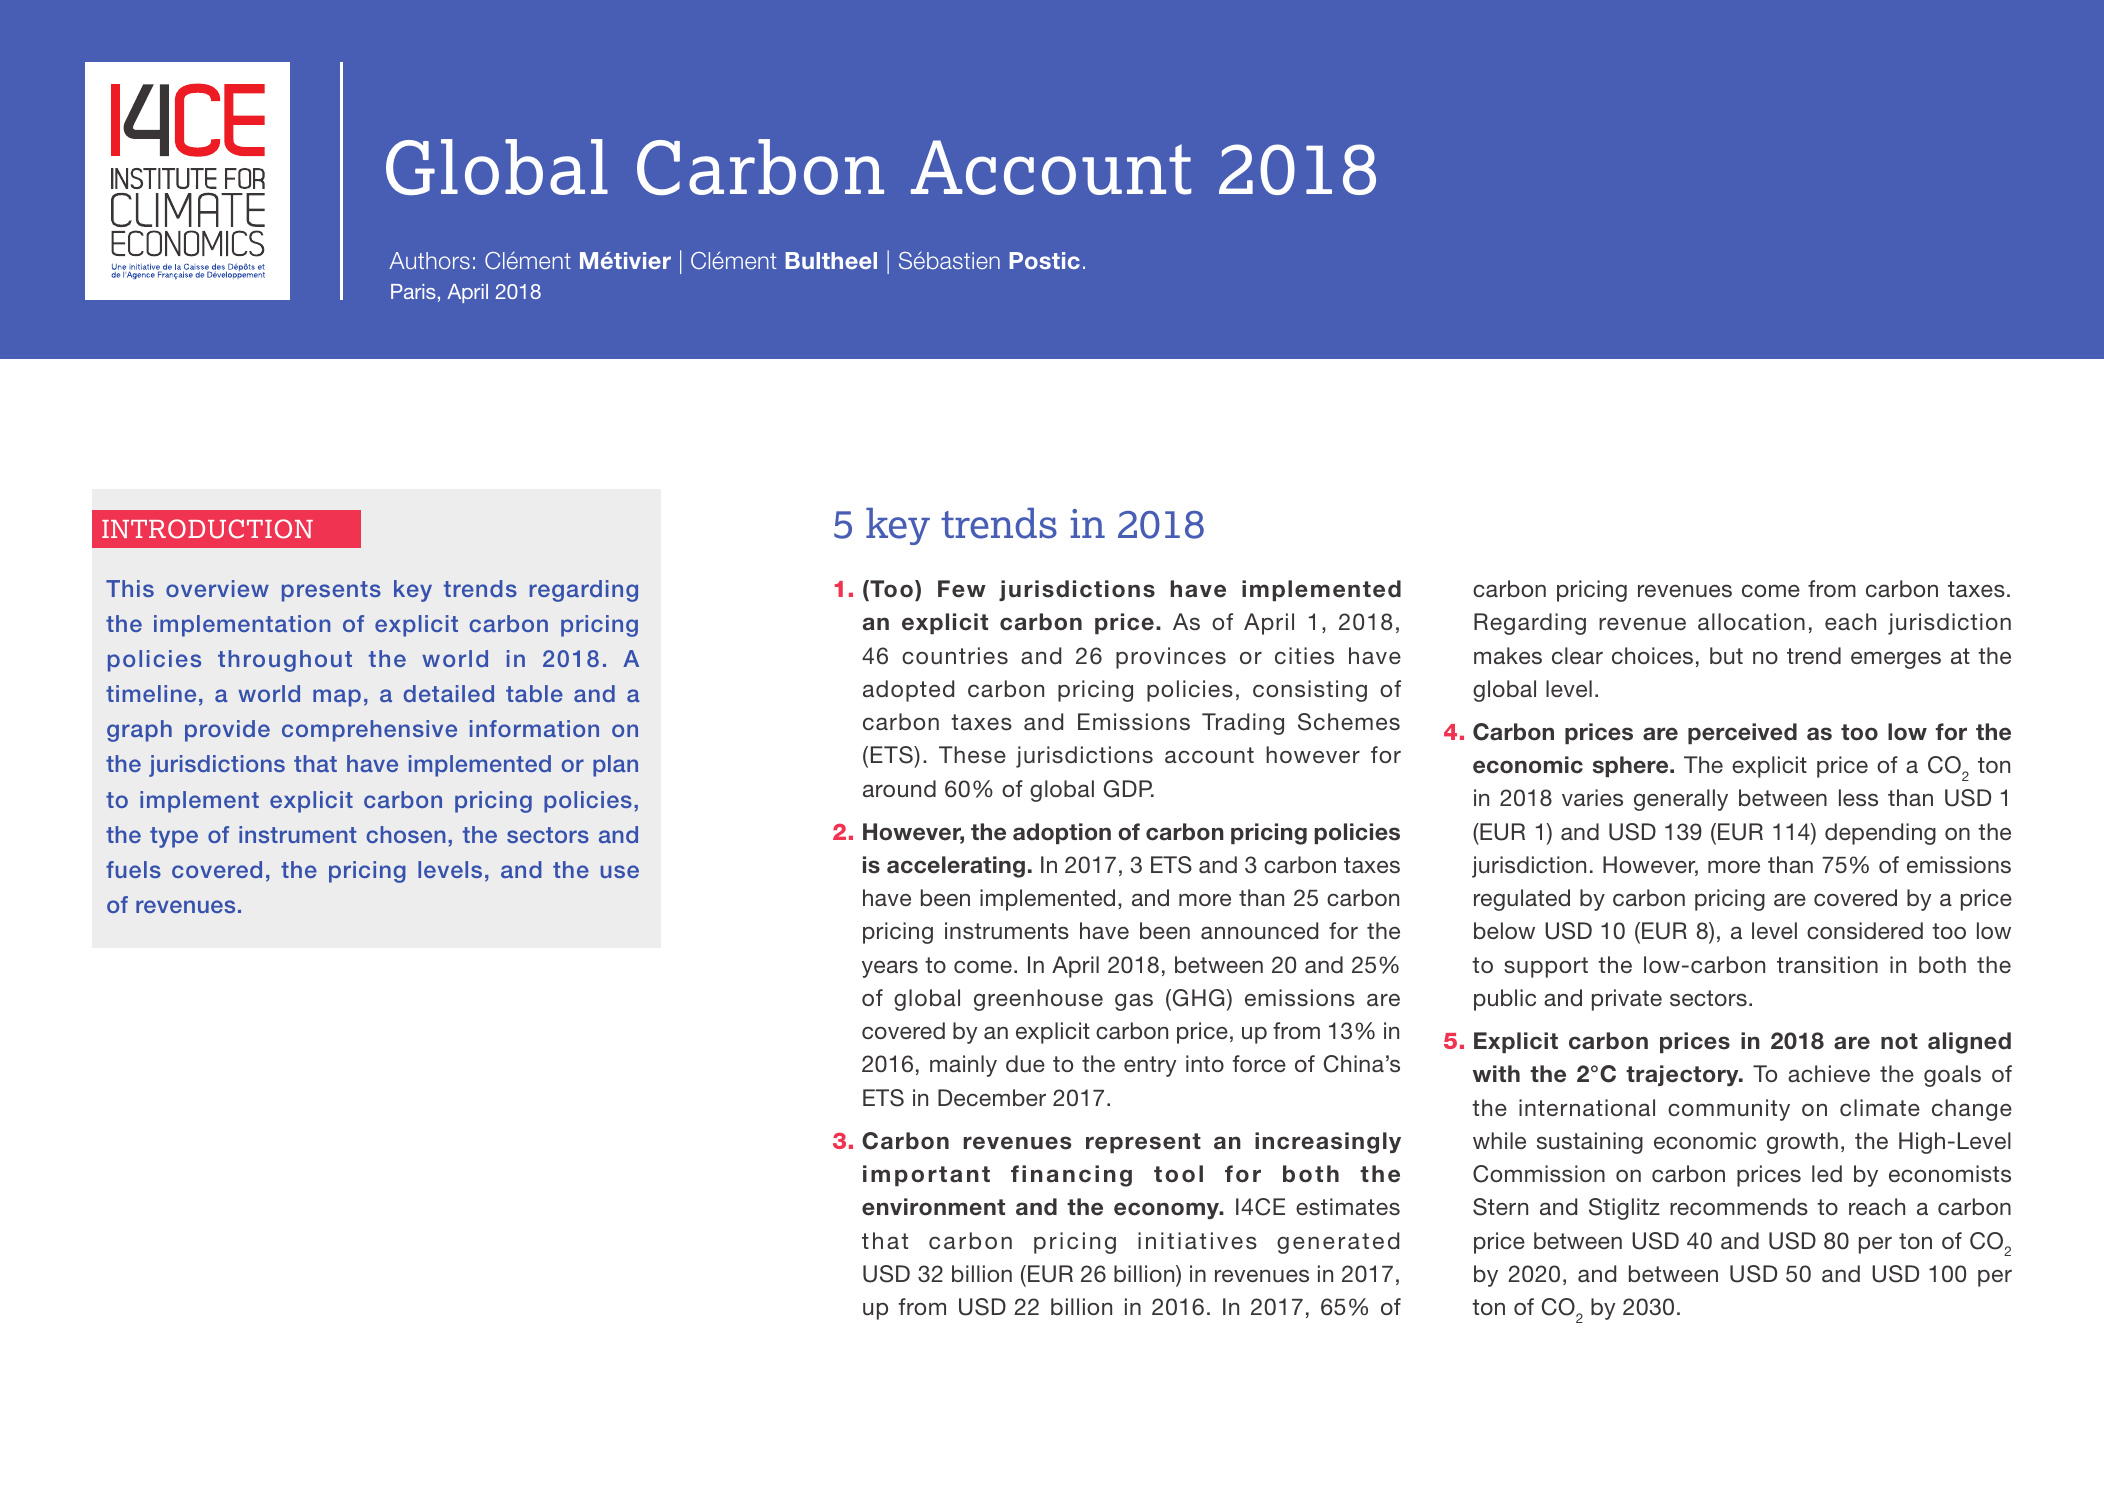 This screenshot has width=2104, height=1488. I want to click on Few, so click(962, 589).
